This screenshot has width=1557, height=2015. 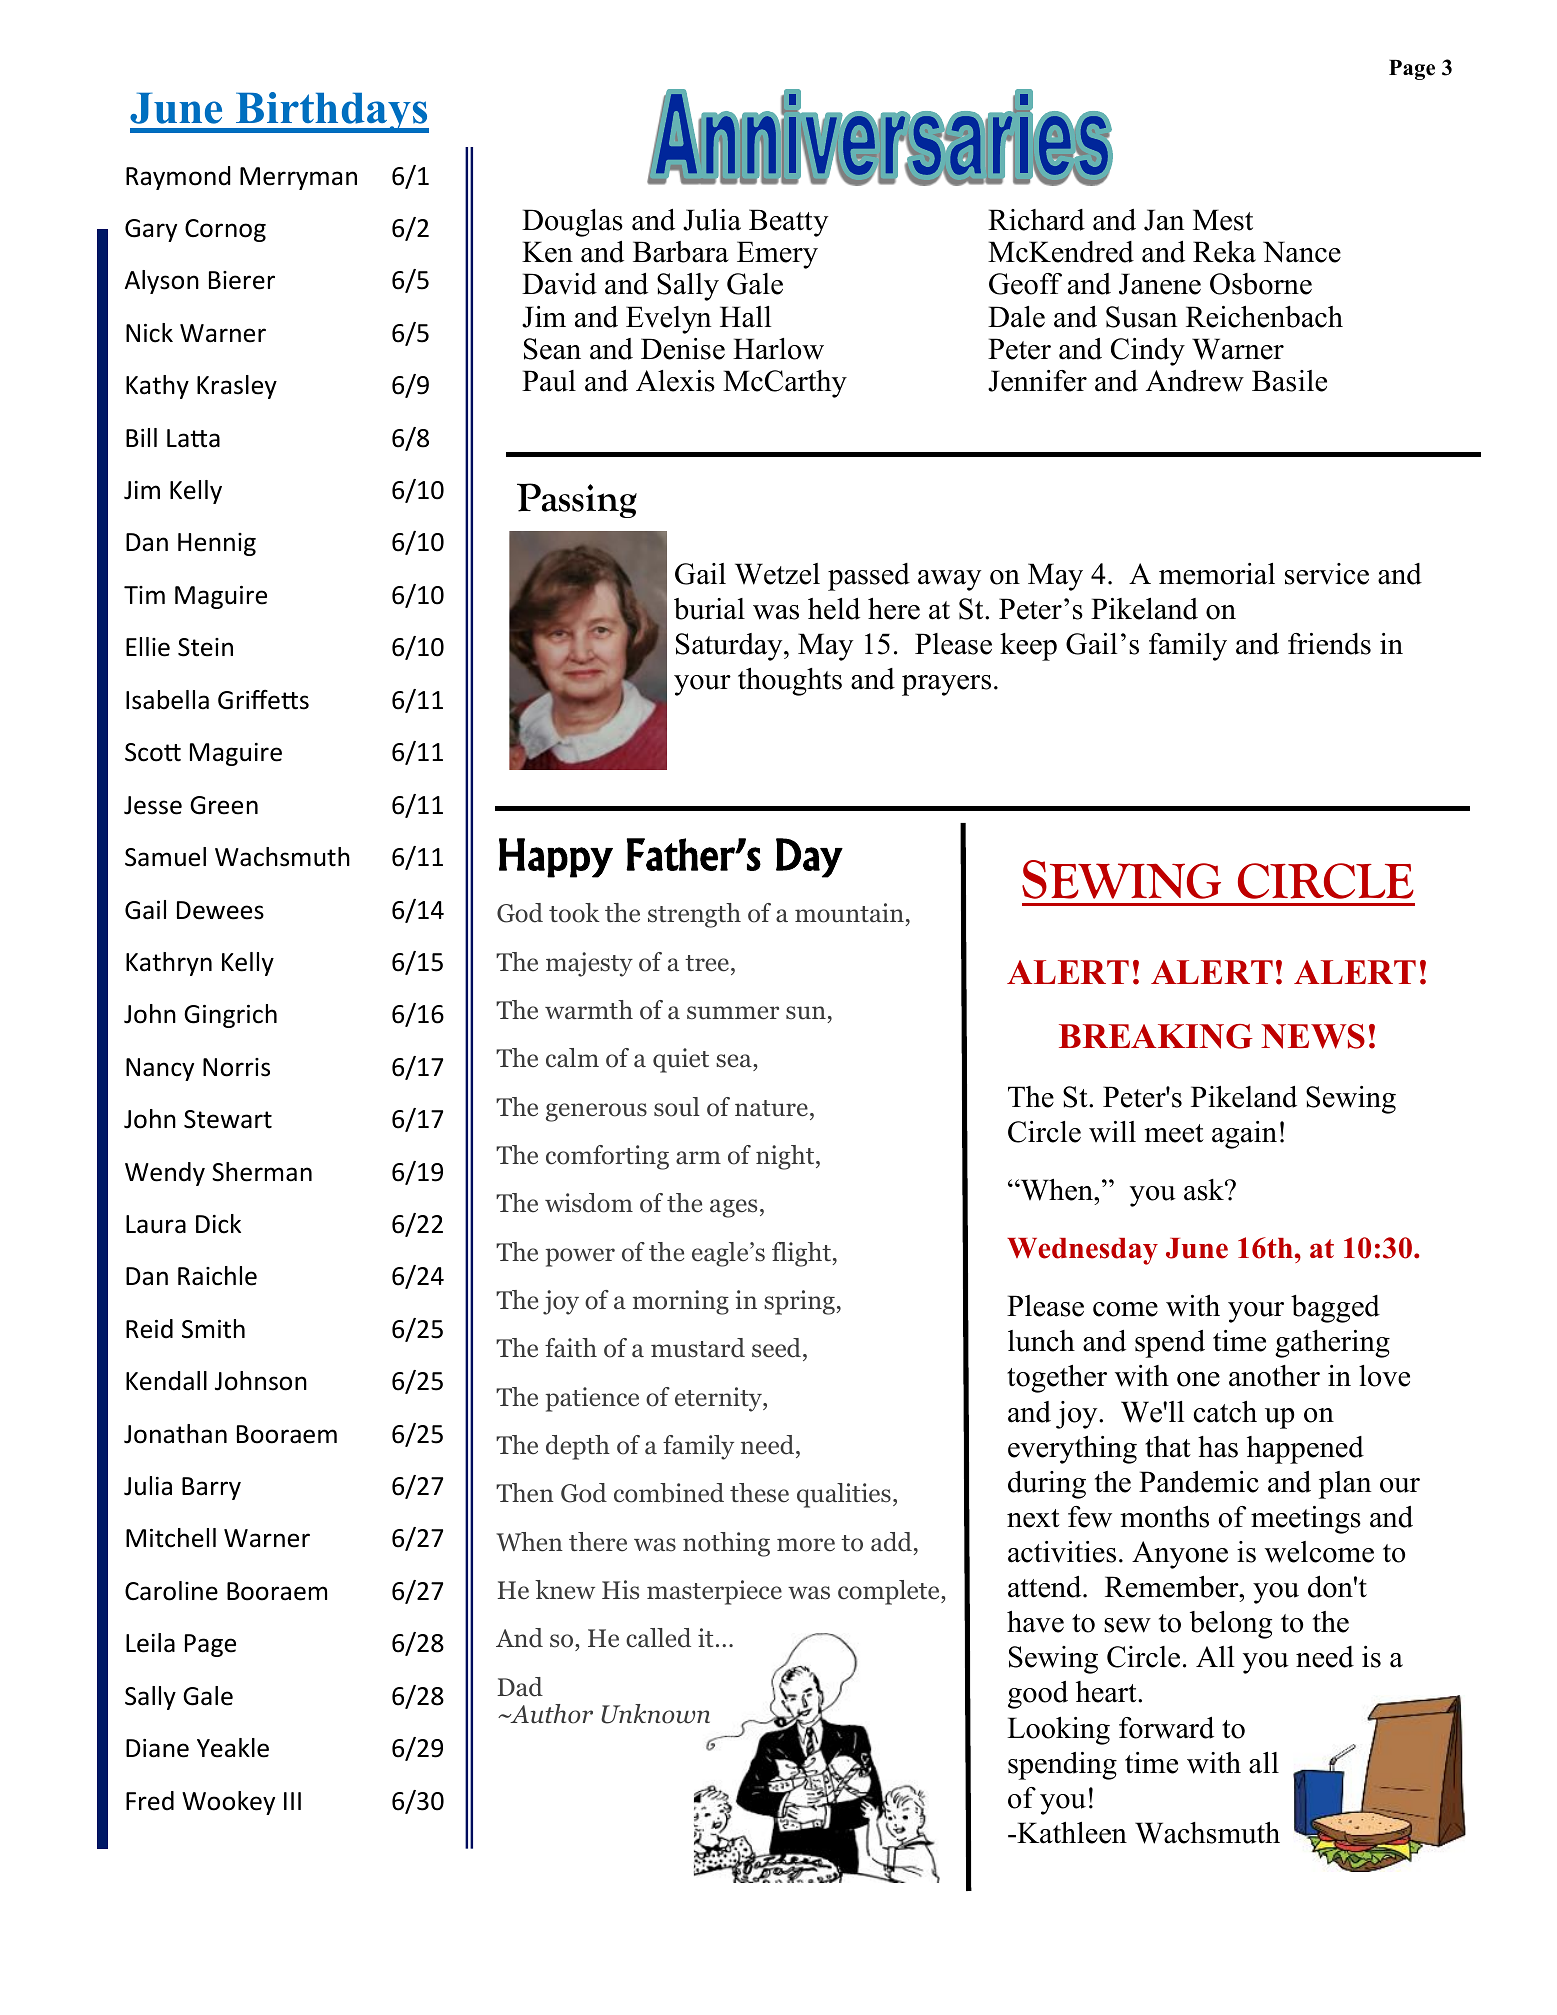 What do you see at coordinates (790, 682) in the screenshot?
I see `thoughts` at bounding box center [790, 682].
